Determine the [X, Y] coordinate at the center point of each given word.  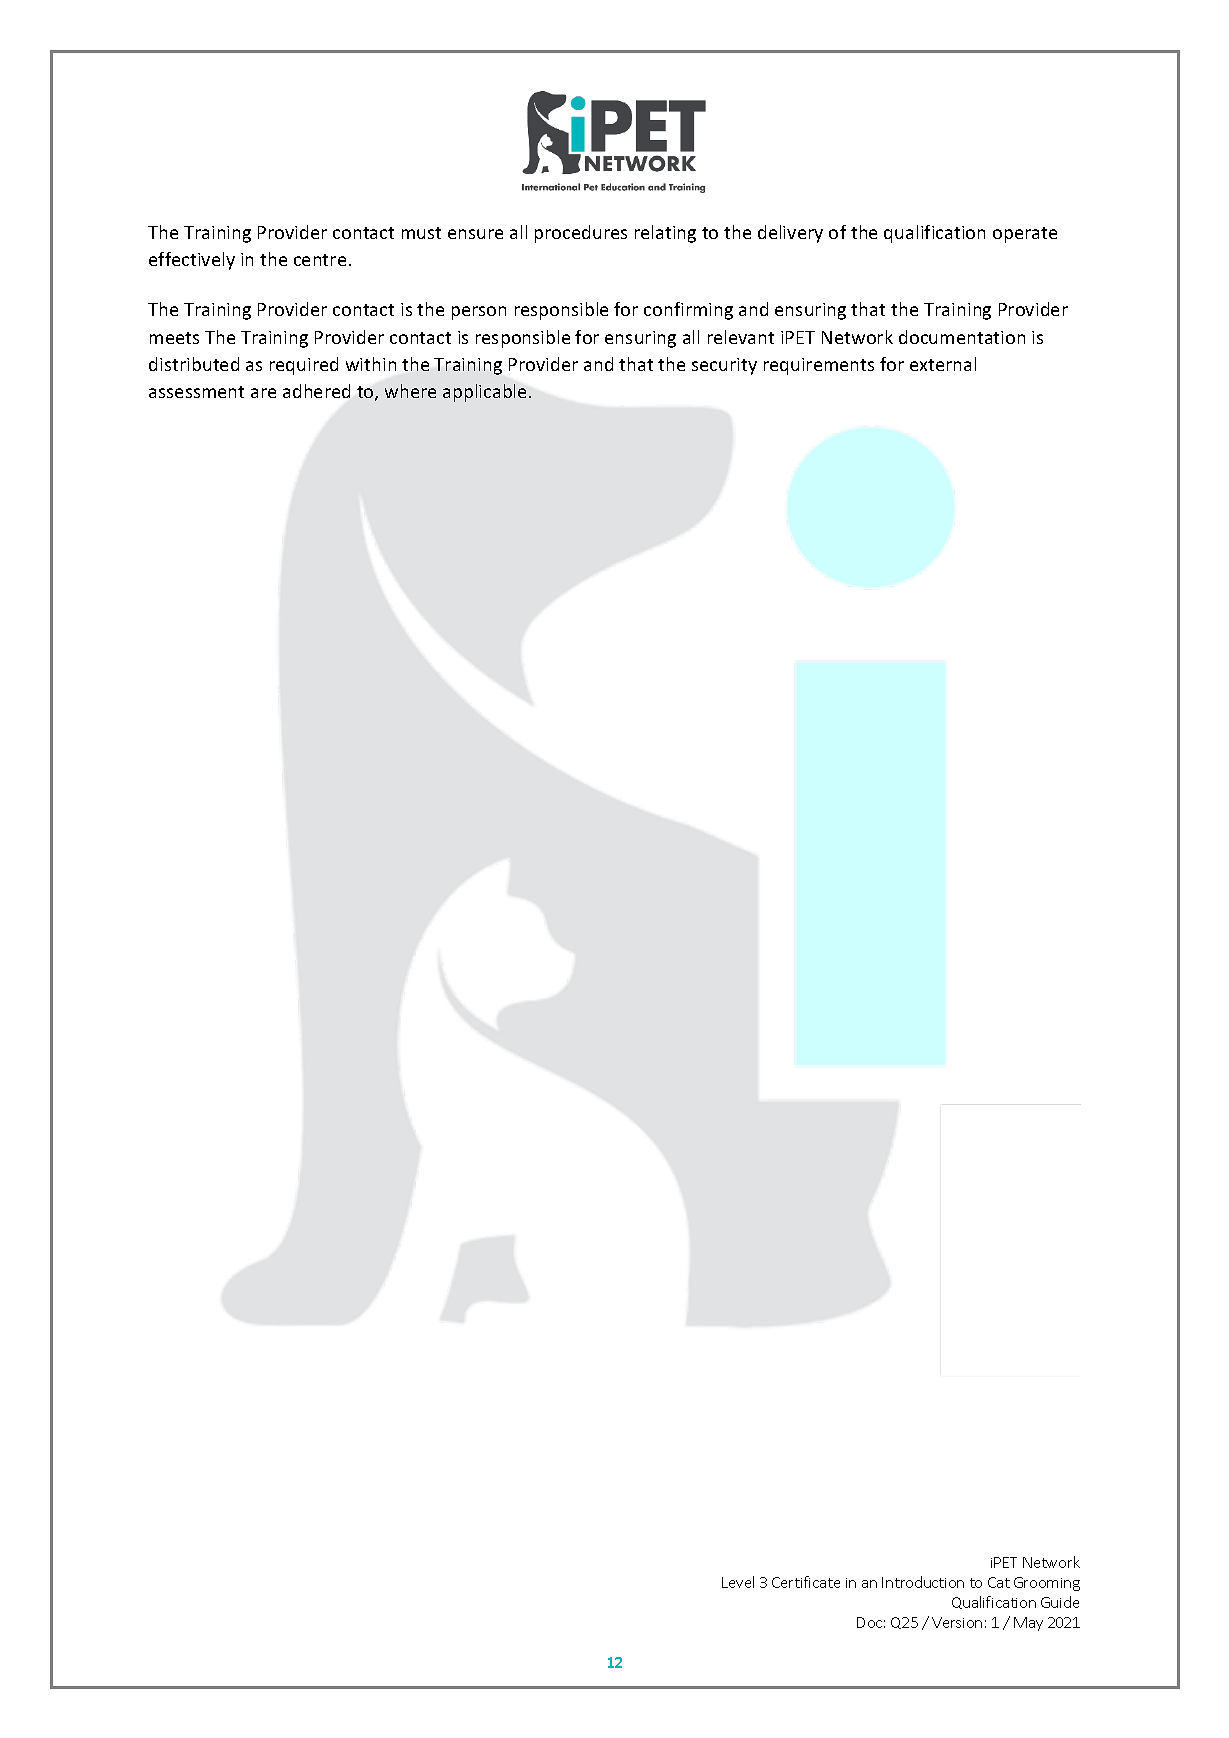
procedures [581, 234]
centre [320, 260]
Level [738, 1582]
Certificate [806, 1582]
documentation [962, 337]
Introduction [923, 1582]
